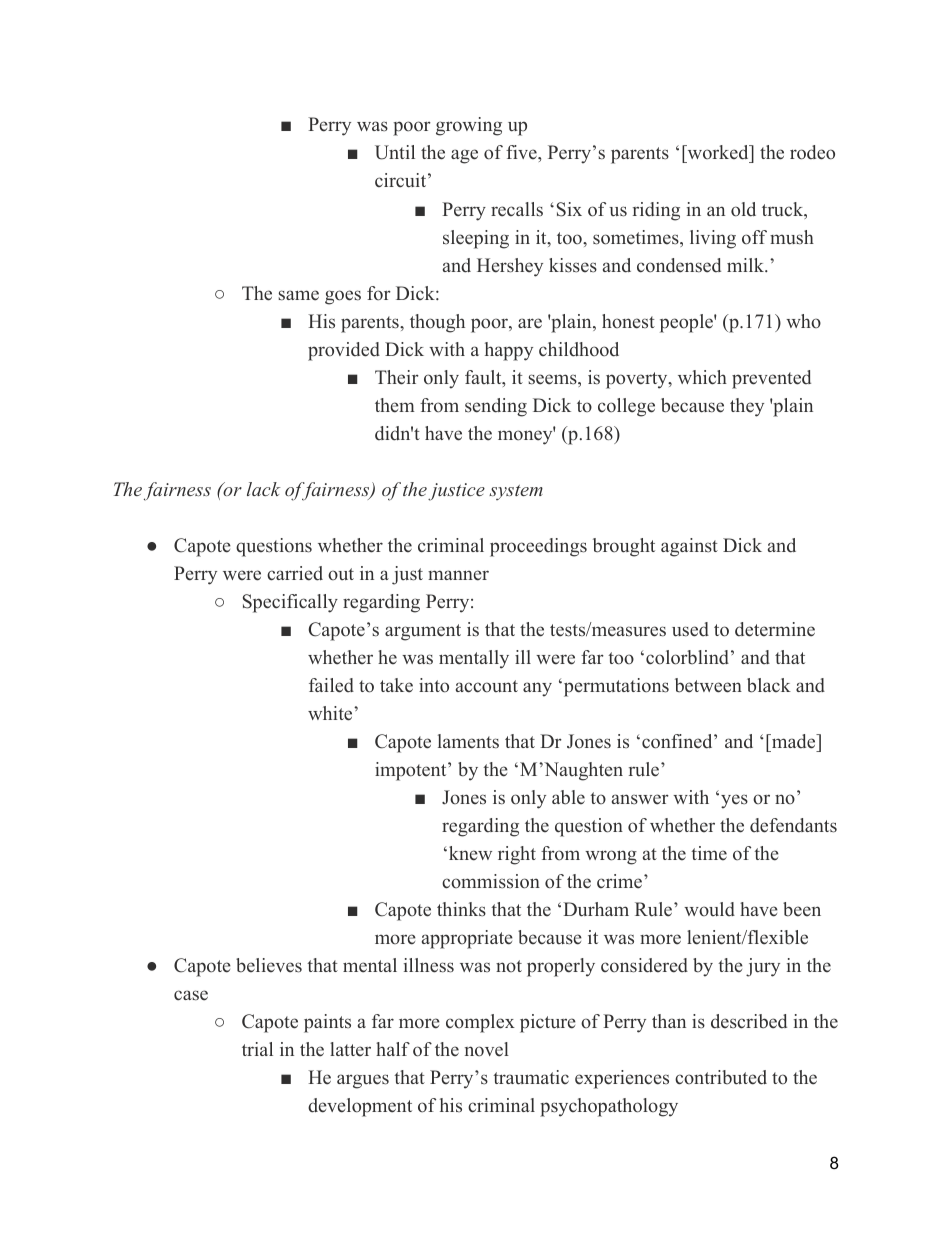  Describe the element at coordinates (522, 152) in the screenshot. I see `five` at that location.
